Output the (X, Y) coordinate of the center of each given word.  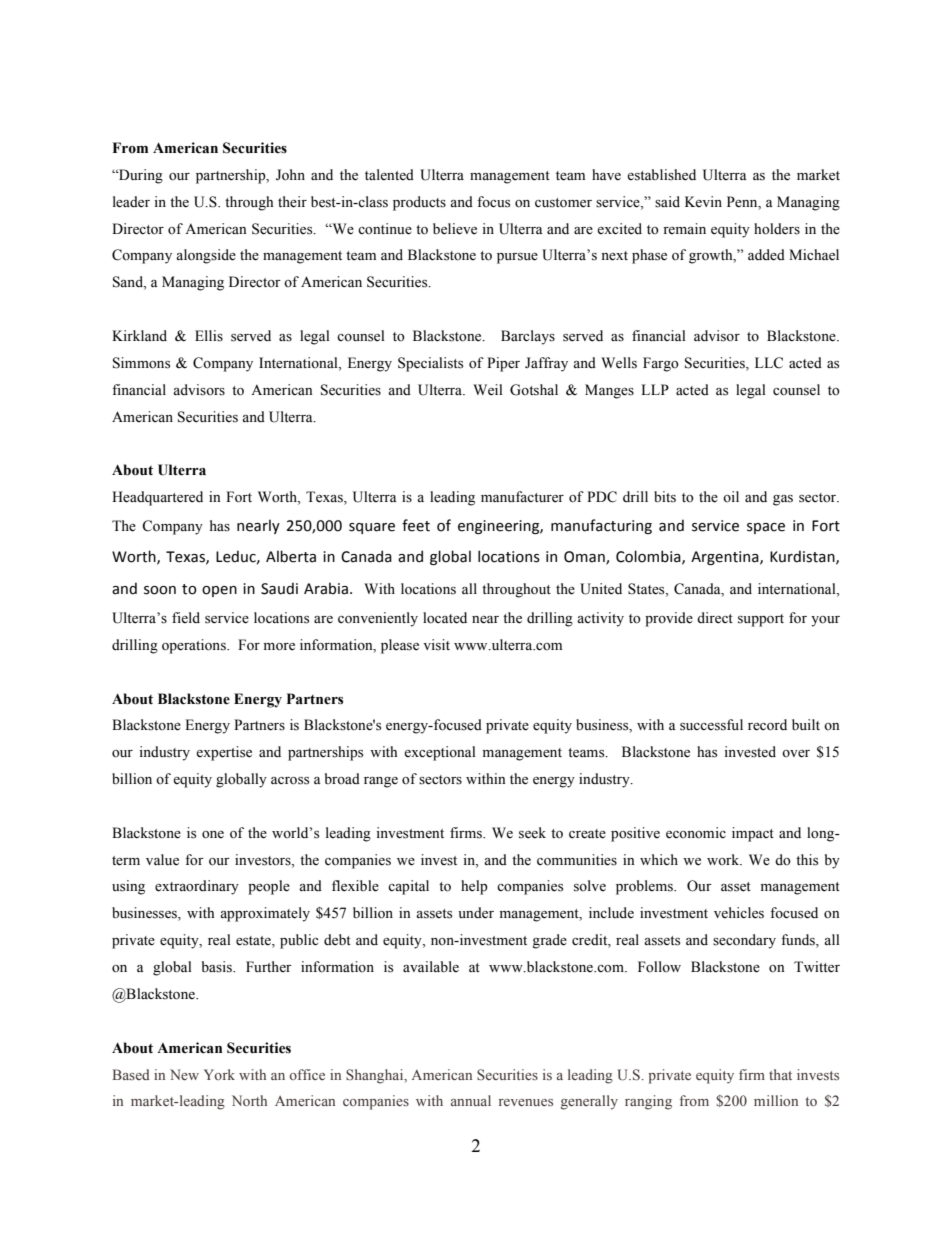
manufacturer (522, 497)
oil (731, 496)
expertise (224, 753)
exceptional (440, 753)
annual (471, 1100)
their (292, 202)
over (796, 754)
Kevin (703, 202)
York (219, 1074)
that (780, 1074)
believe (455, 229)
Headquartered (157, 498)
